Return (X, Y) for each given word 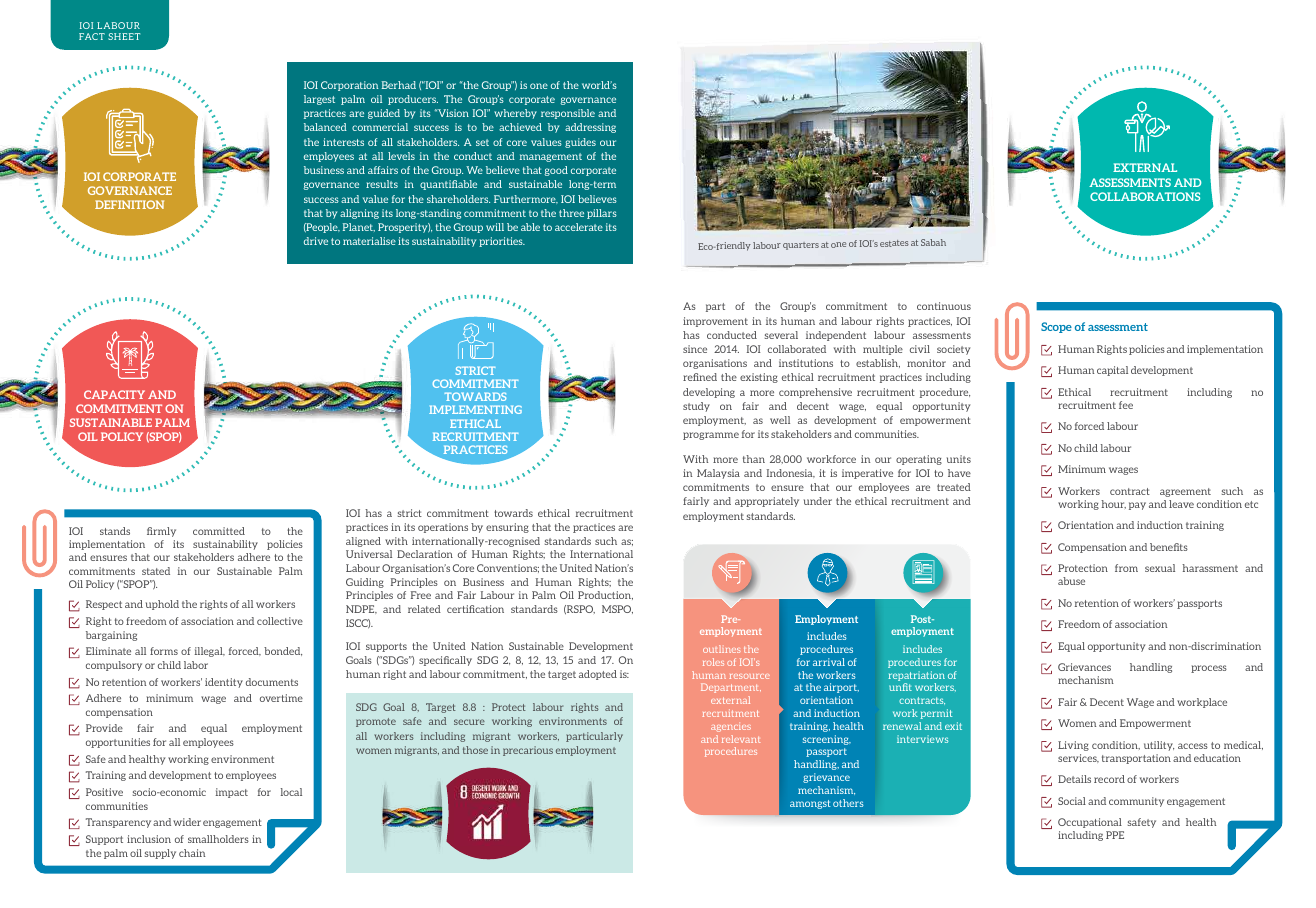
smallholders (218, 839)
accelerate (579, 227)
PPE (1115, 835)
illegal (209, 652)
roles (713, 662)
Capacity (114, 394)
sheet (124, 36)
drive (316, 241)
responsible (568, 114)
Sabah (933, 242)
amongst (810, 804)
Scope (1056, 327)
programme (711, 436)
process (1209, 669)
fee (1126, 405)
